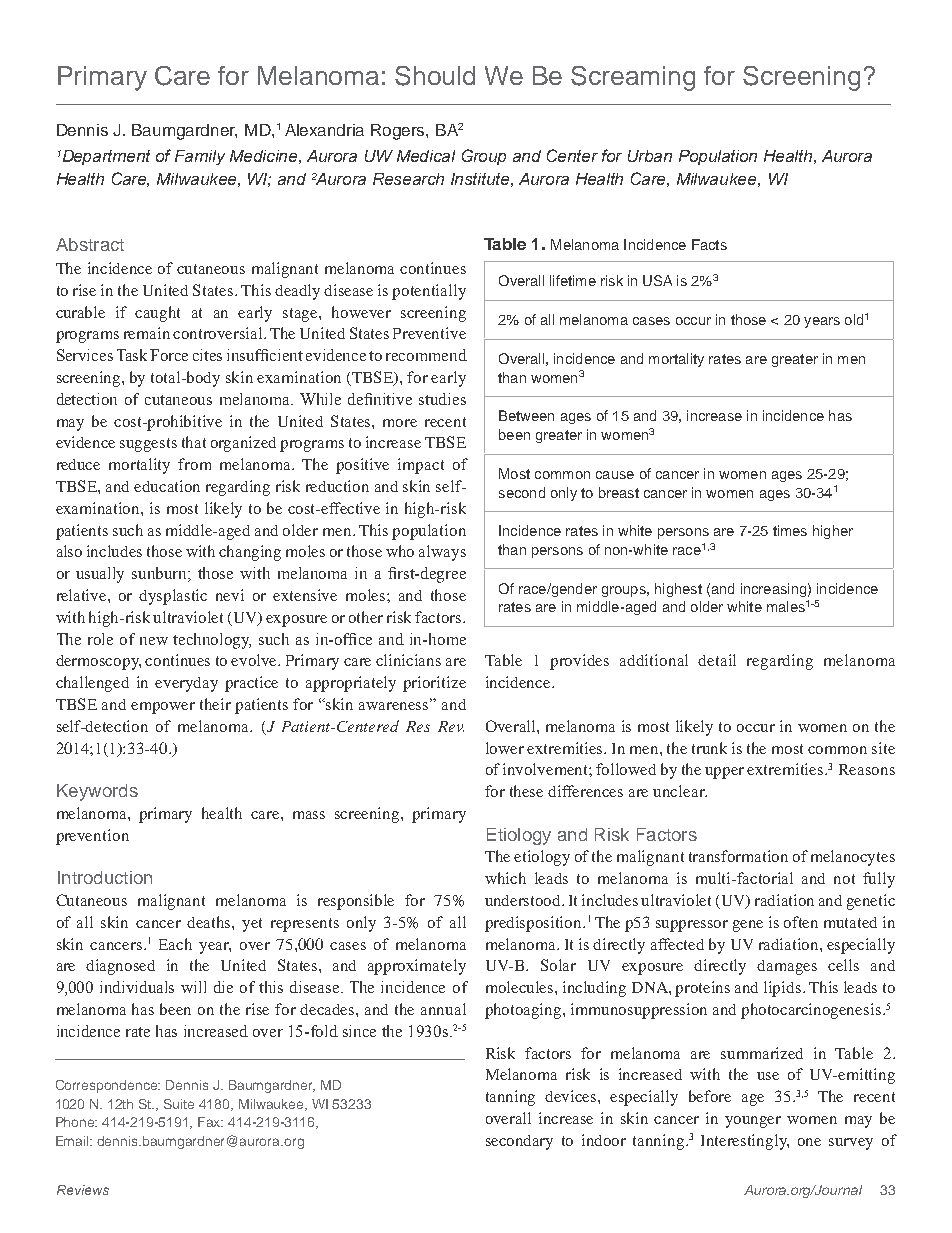  I want to click on Fax, so click(210, 1122).
